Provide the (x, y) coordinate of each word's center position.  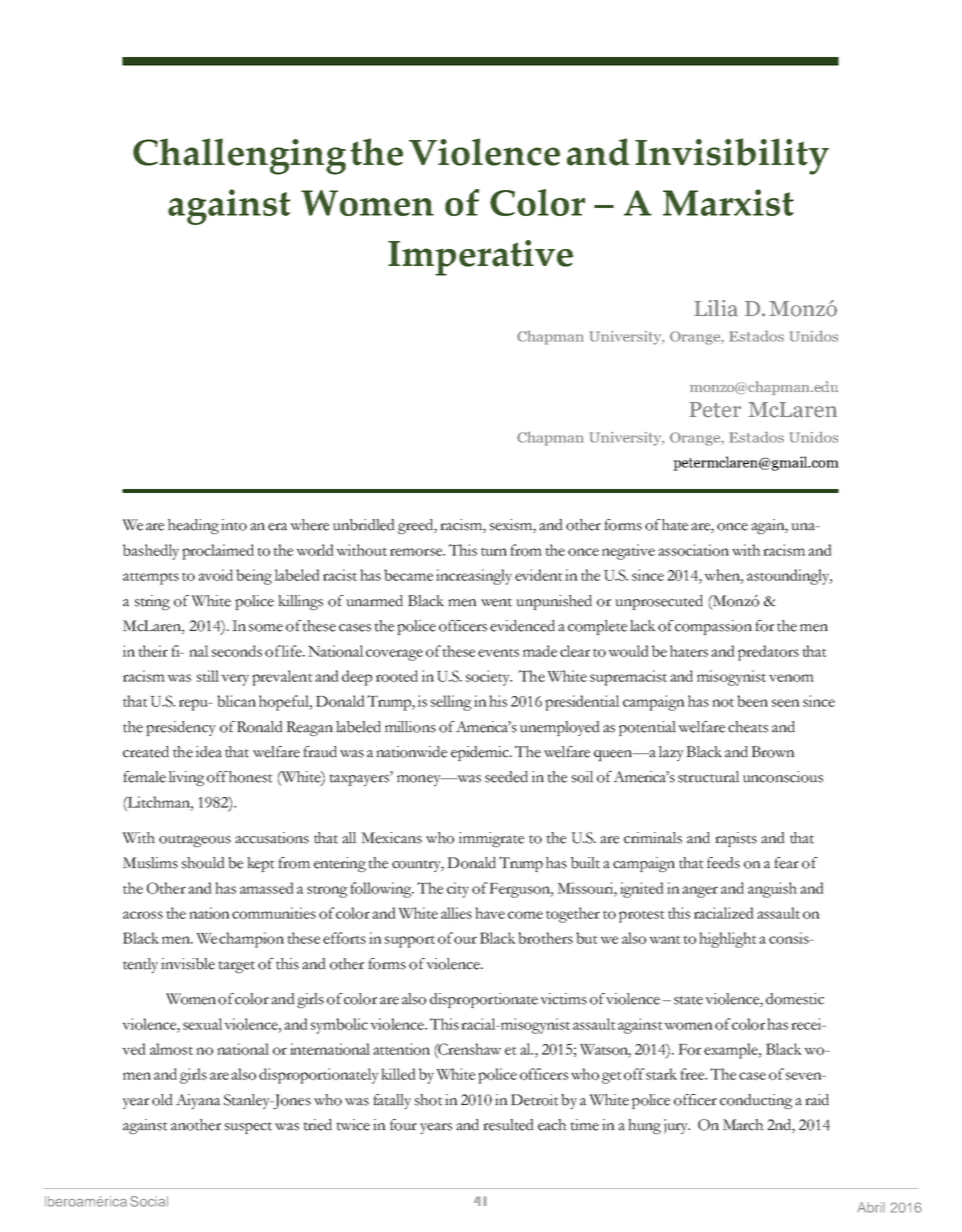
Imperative (480, 258)
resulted (508, 1125)
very (235, 680)
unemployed (560, 728)
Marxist (728, 202)
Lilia (716, 308)
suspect (248, 1128)
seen (786, 703)
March (743, 1125)
